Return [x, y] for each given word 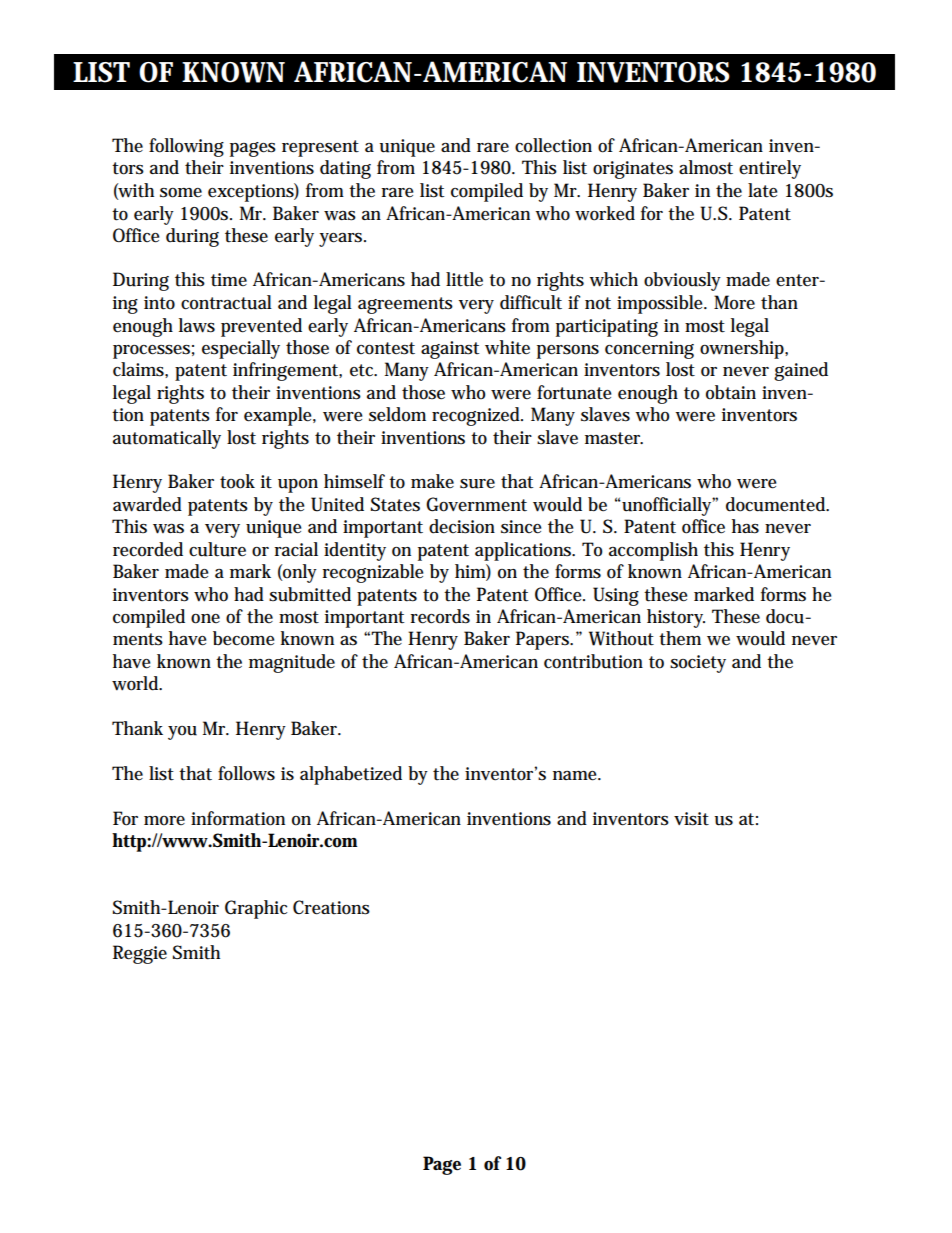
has [745, 526]
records [440, 616]
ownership [743, 349]
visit [691, 819]
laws [197, 325]
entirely [770, 169]
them [680, 638]
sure [477, 484]
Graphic [256, 909]
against [450, 350]
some [181, 193]
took [237, 481]
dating [345, 169]
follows [246, 773]
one [205, 619]
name [576, 776]
